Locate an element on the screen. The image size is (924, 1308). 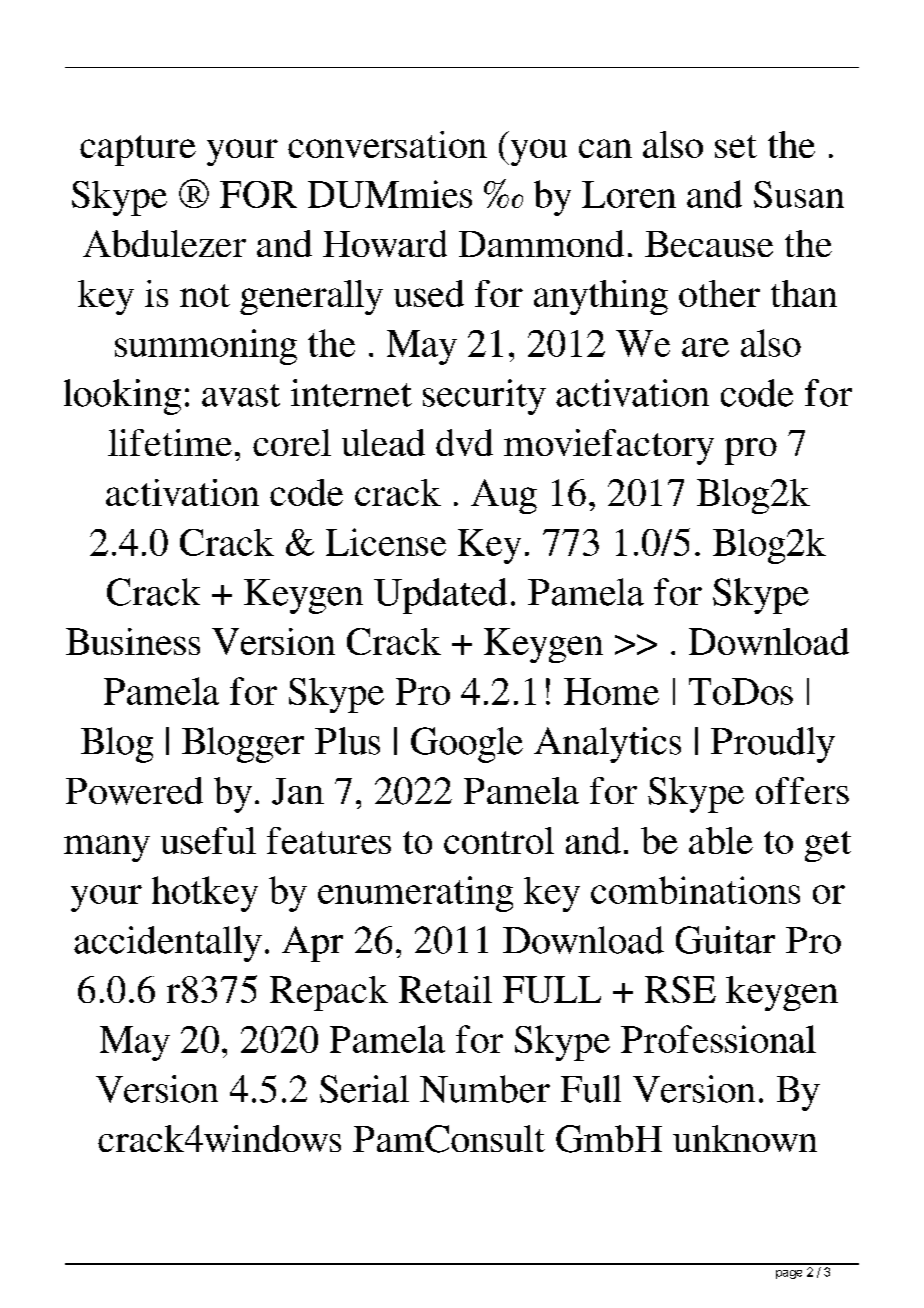
Number is located at coordinates (485, 1089).
